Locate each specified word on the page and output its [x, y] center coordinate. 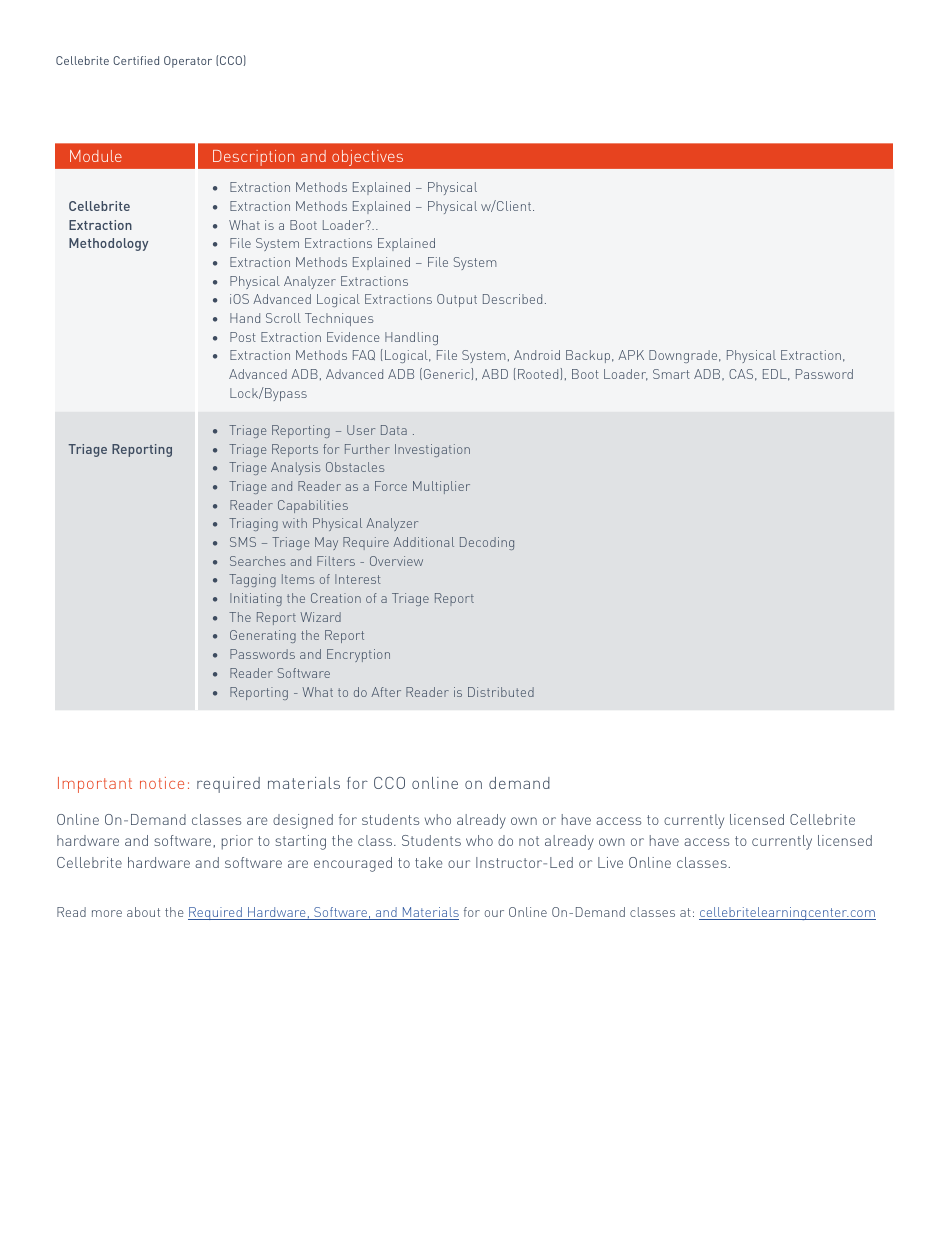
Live [610, 862]
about [143, 912]
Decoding [487, 543]
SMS [243, 542]
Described [512, 299]
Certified [136, 60]
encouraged [353, 864]
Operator [188, 62]
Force [391, 486]
